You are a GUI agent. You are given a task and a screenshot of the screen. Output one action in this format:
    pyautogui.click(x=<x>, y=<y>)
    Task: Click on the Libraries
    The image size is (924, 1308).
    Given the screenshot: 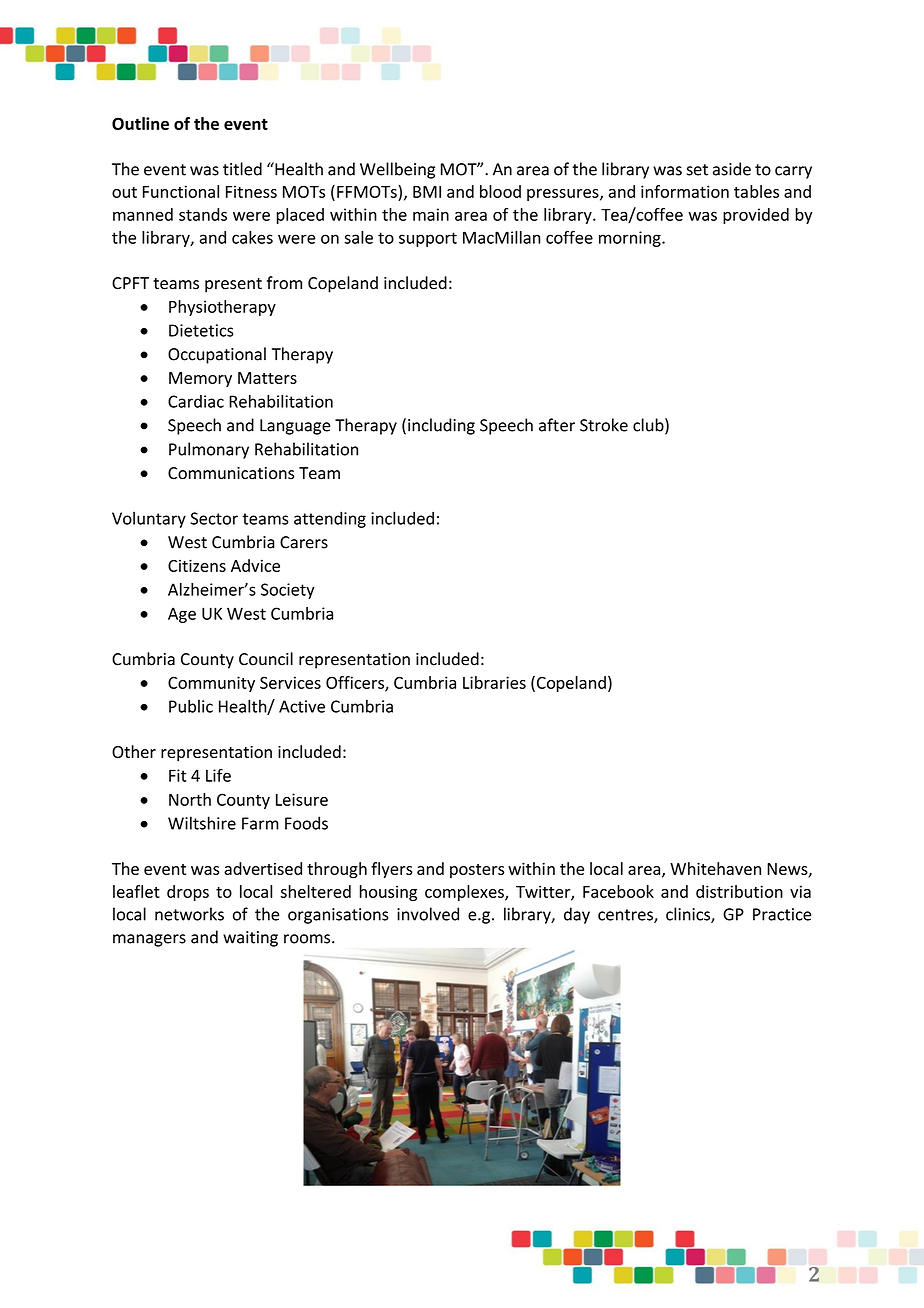 What is the action you would take?
    pyautogui.click(x=494, y=682)
